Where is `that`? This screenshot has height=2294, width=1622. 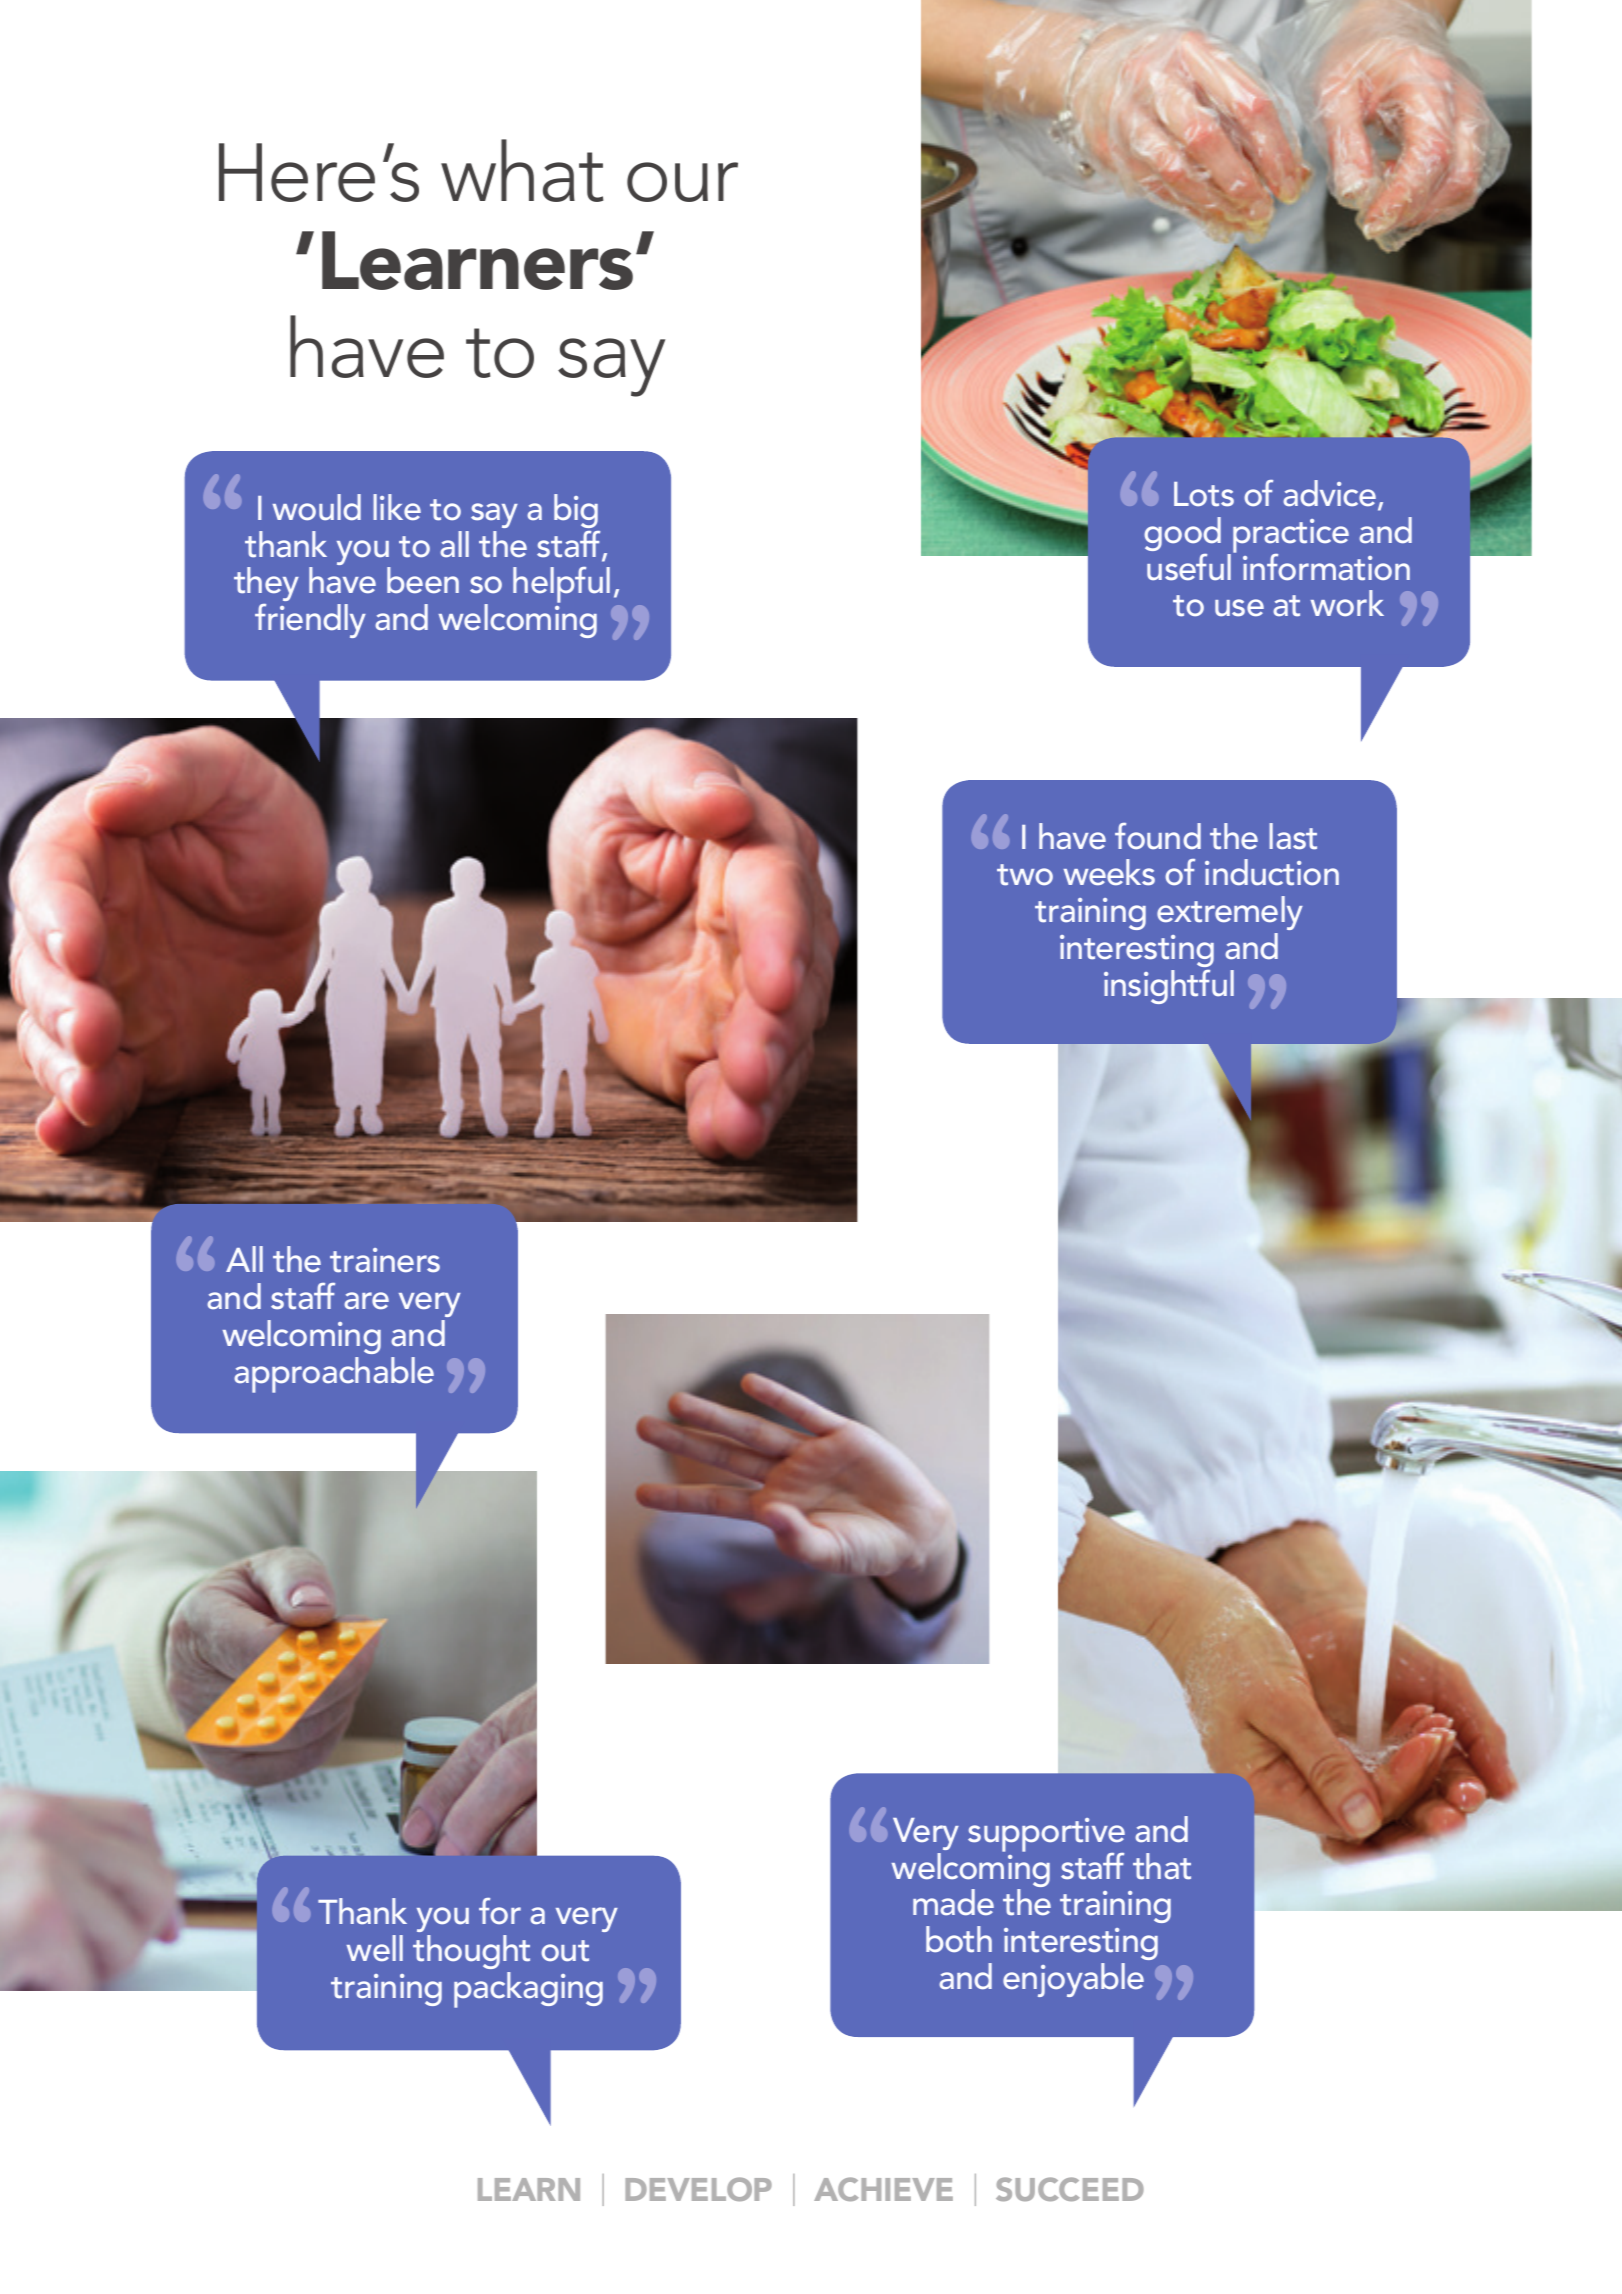
that is located at coordinates (1162, 1866).
